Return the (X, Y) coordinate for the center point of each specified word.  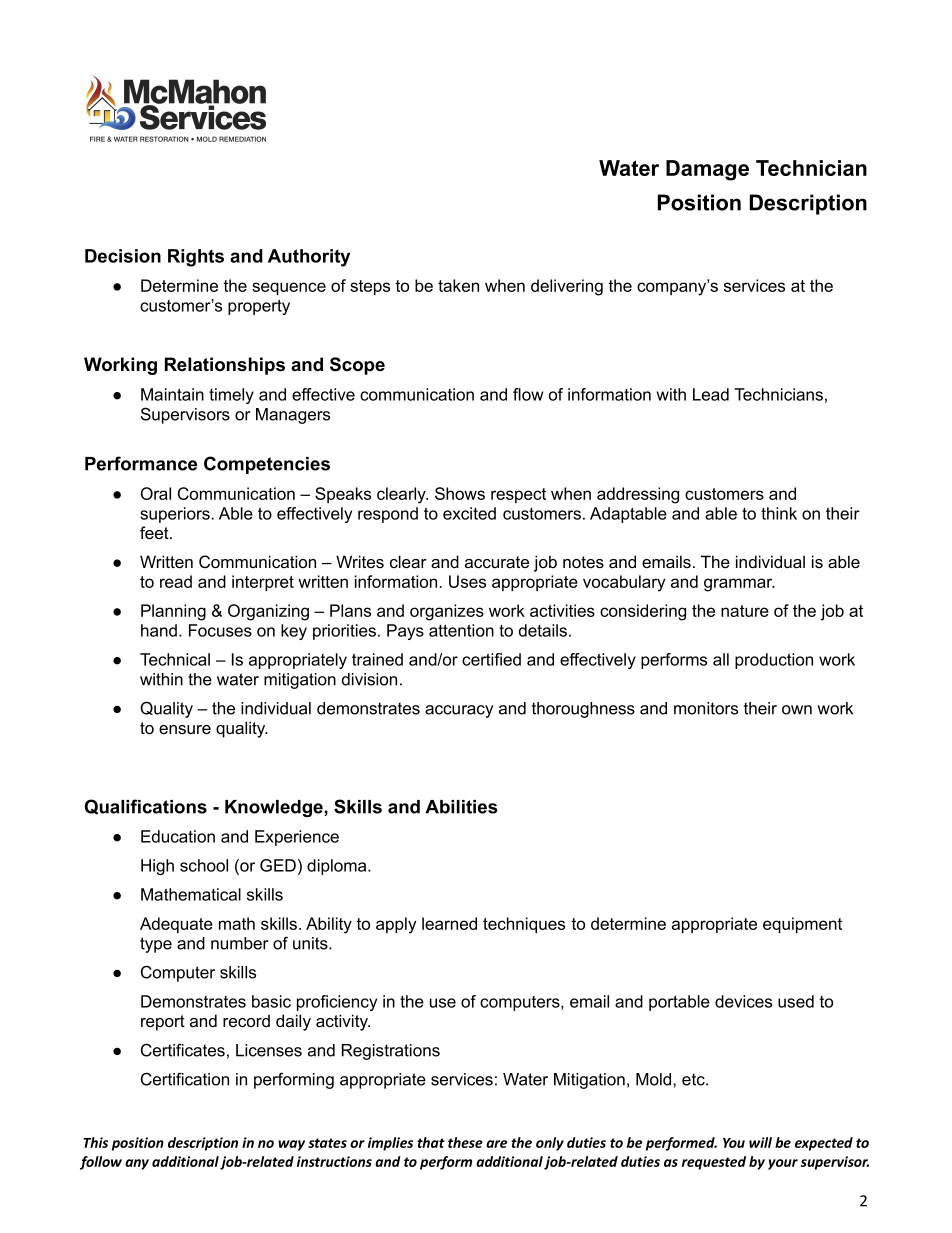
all (721, 659)
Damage (707, 170)
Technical (175, 659)
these (465, 1142)
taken (458, 285)
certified (491, 659)
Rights (196, 258)
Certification (185, 1079)
